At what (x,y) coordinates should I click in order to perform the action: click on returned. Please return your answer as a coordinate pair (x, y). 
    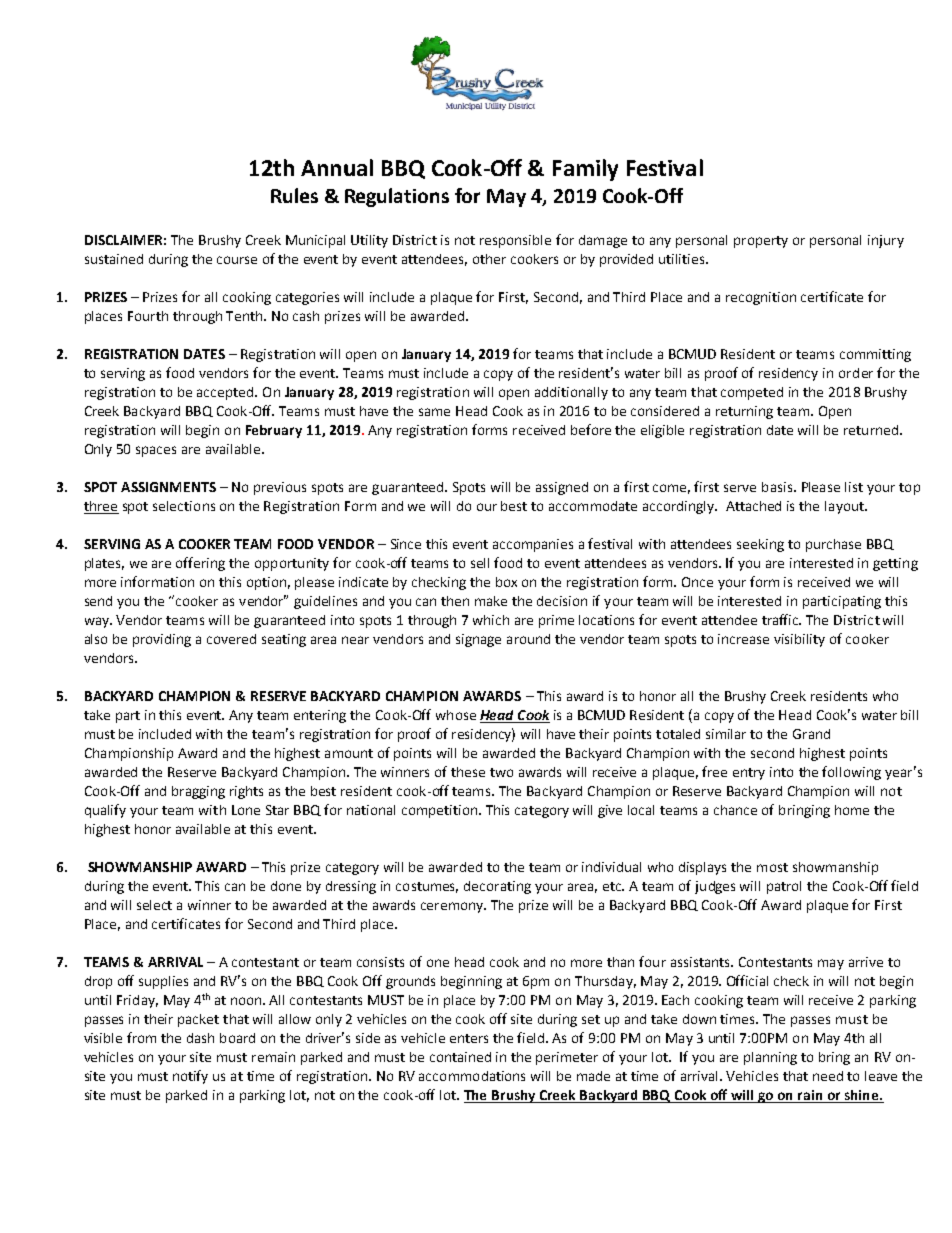
    Looking at the image, I should click on (871, 430).
